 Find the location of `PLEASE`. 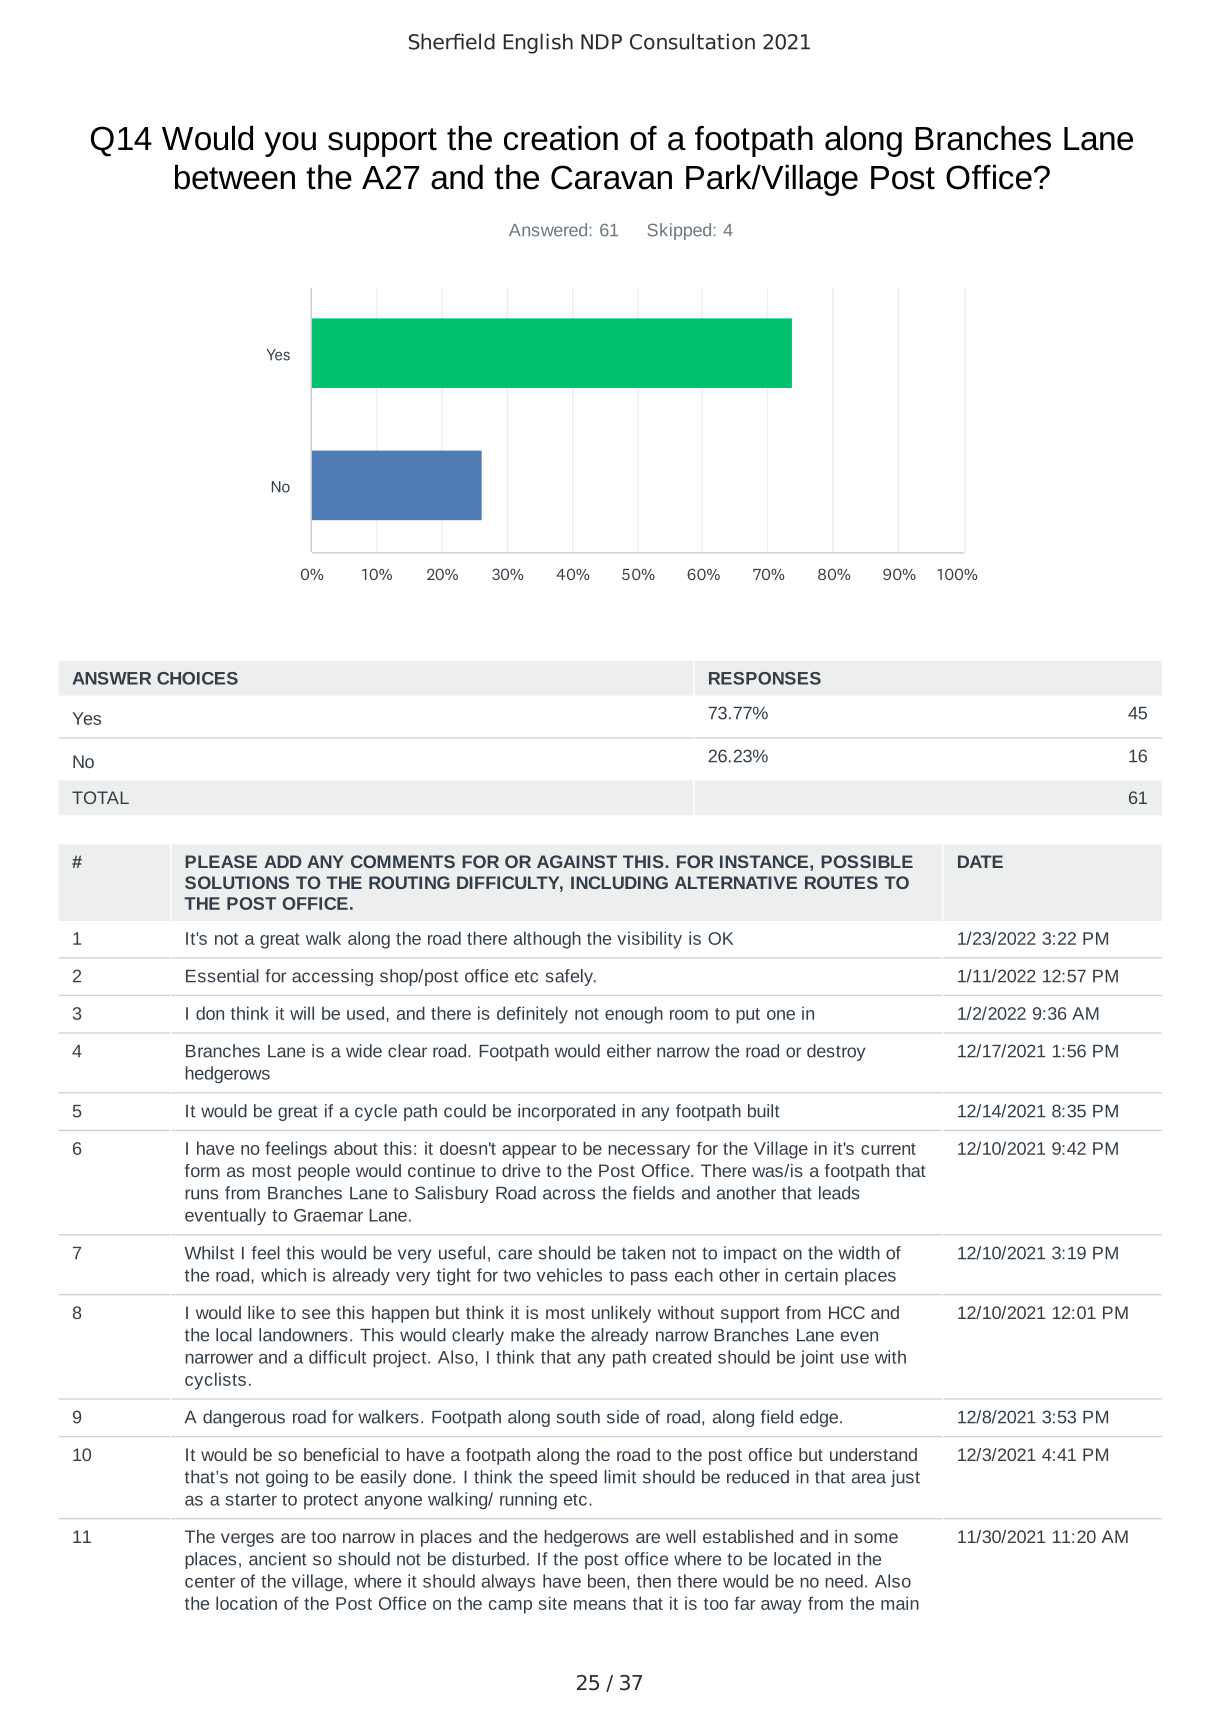

PLEASE is located at coordinates (221, 861).
